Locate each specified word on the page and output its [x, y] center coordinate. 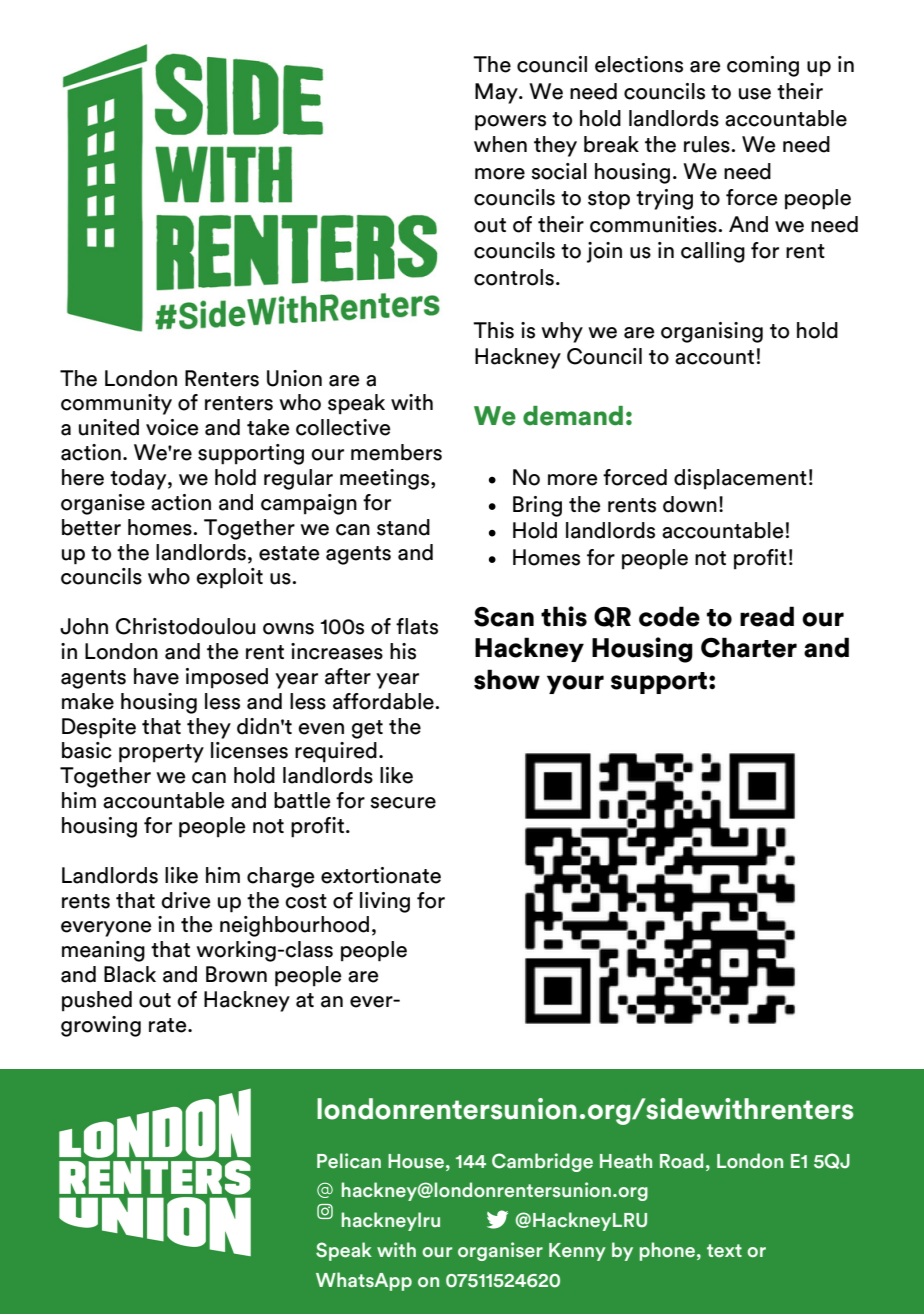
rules [708, 144]
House [416, 1161]
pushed [97, 1001]
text [724, 1251]
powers [510, 123]
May [497, 93]
